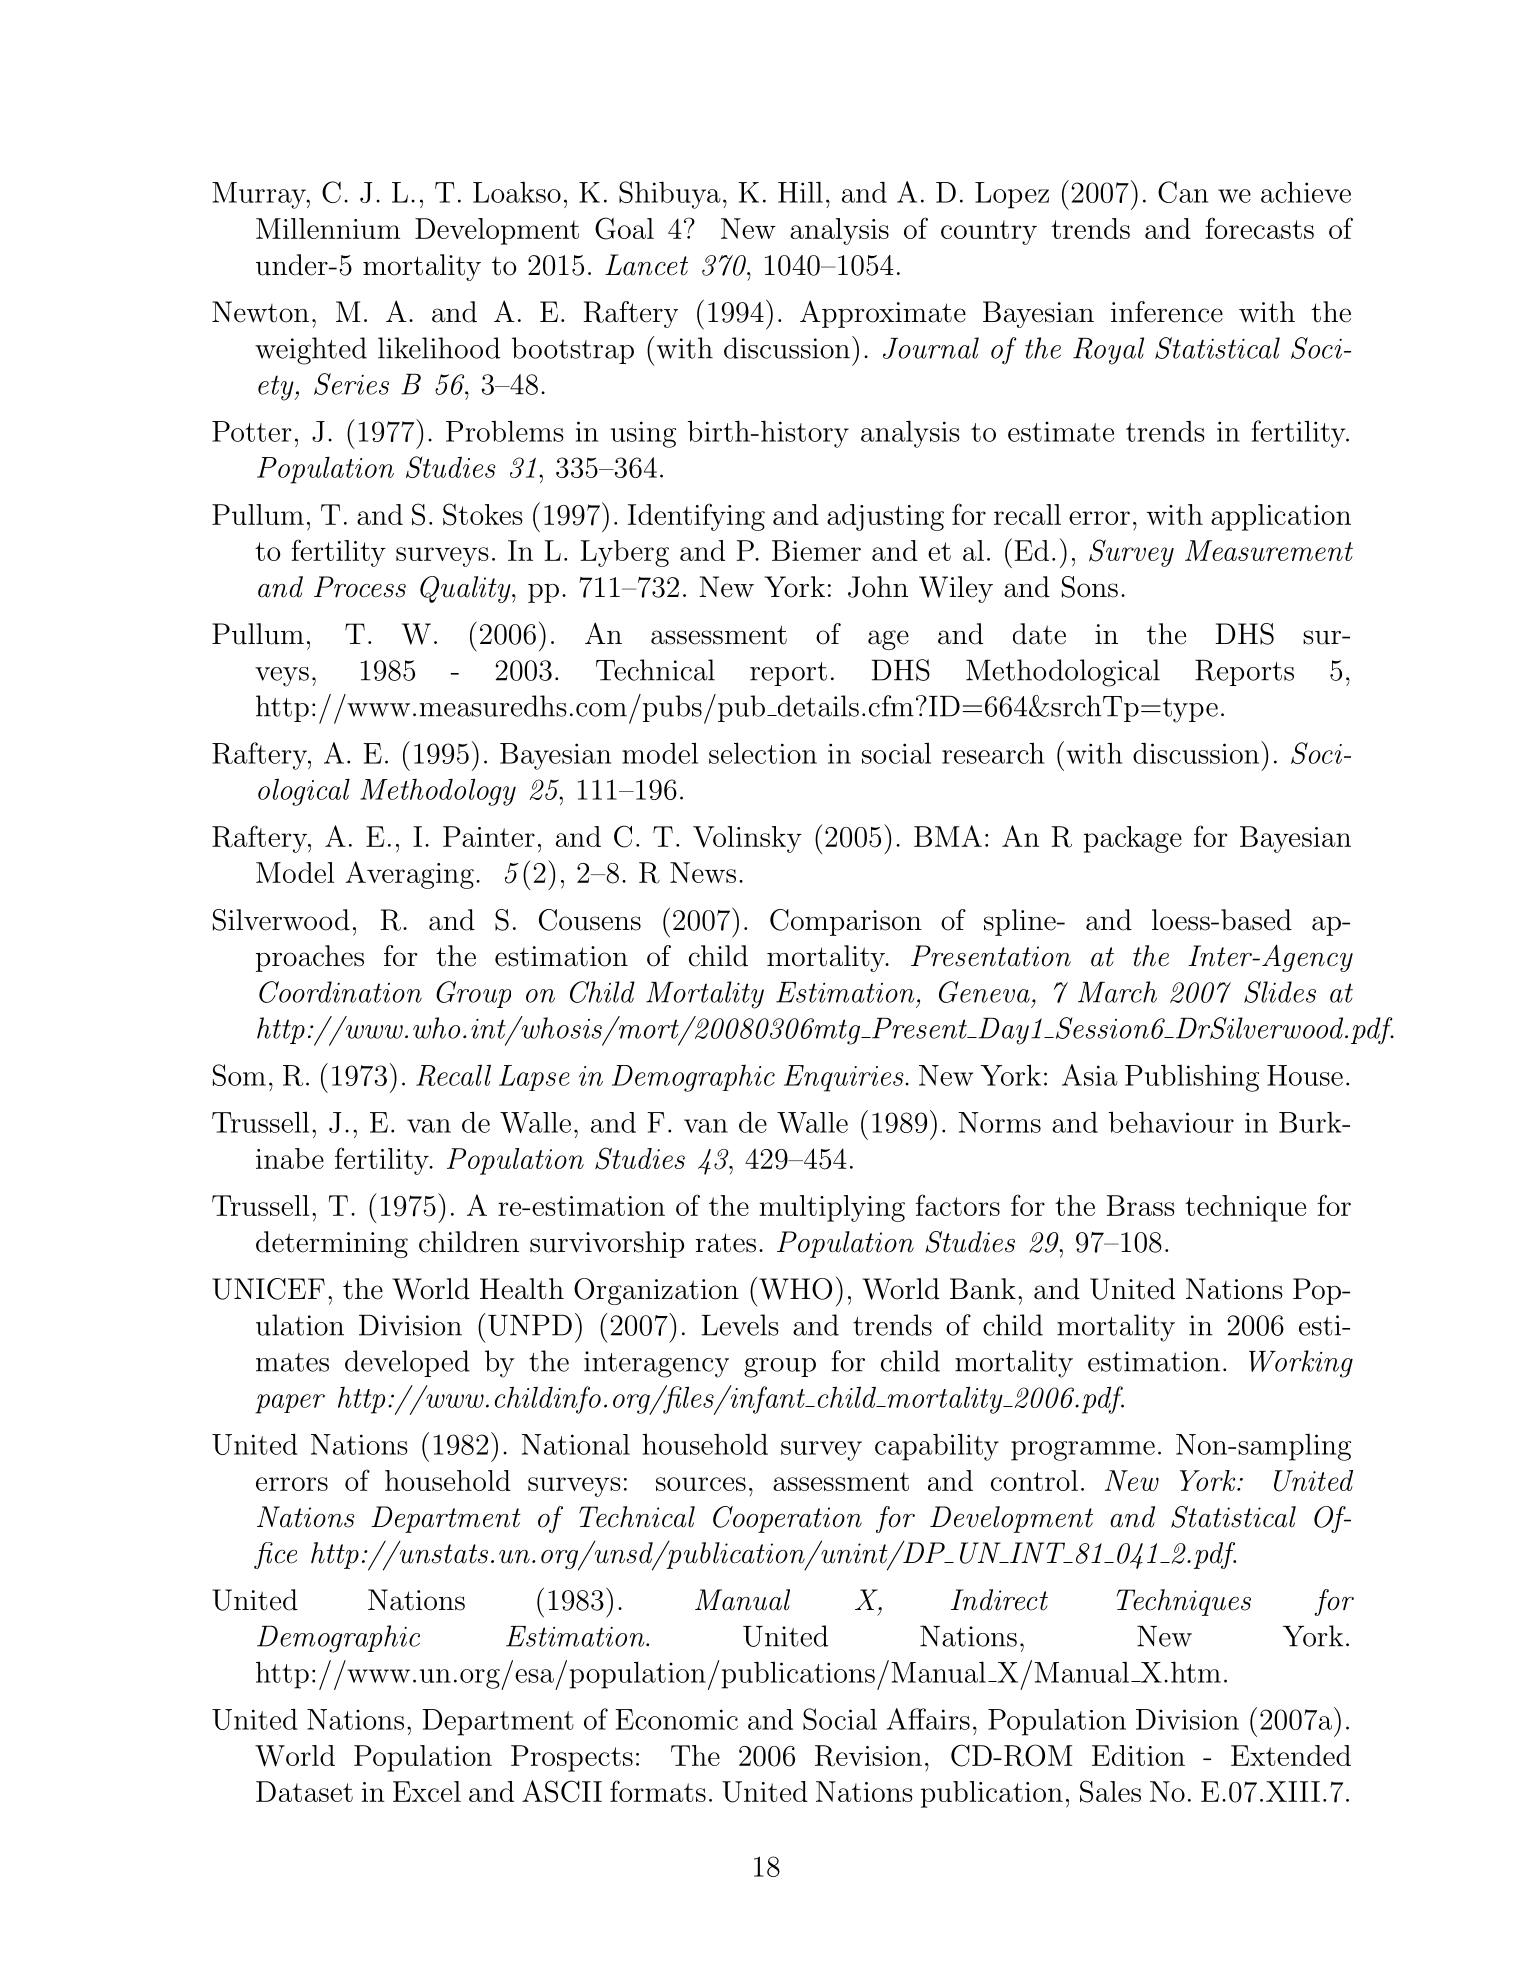 The image size is (1532, 1982). What do you see at coordinates (328, 228) in the screenshot?
I see `Millennium` at bounding box center [328, 228].
